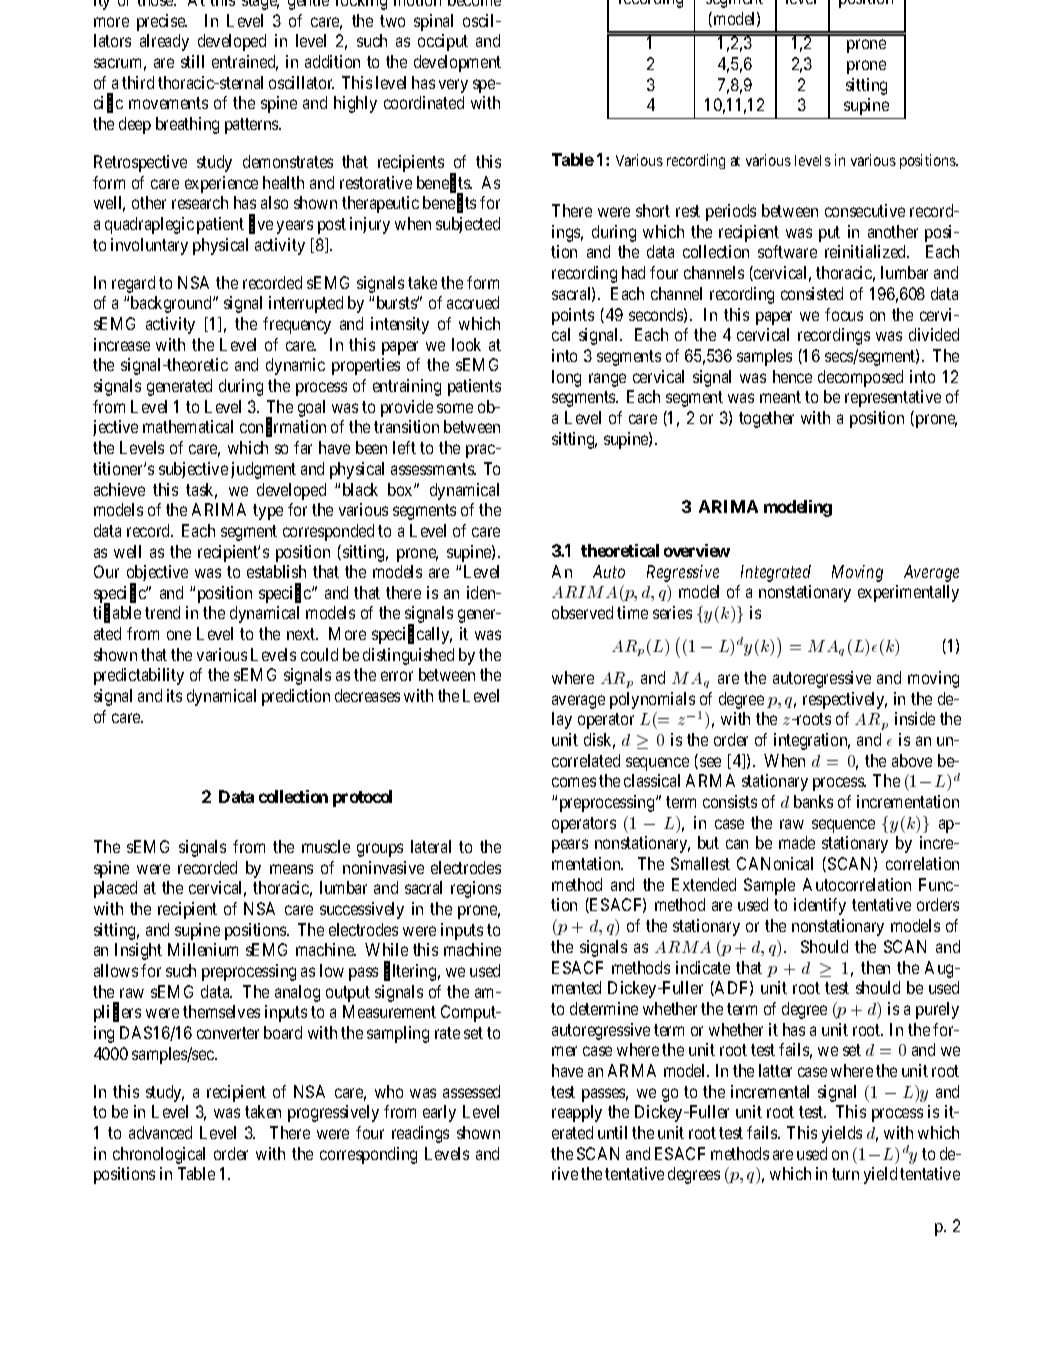  What do you see at coordinates (457, 63) in the image?
I see `development` at bounding box center [457, 63].
